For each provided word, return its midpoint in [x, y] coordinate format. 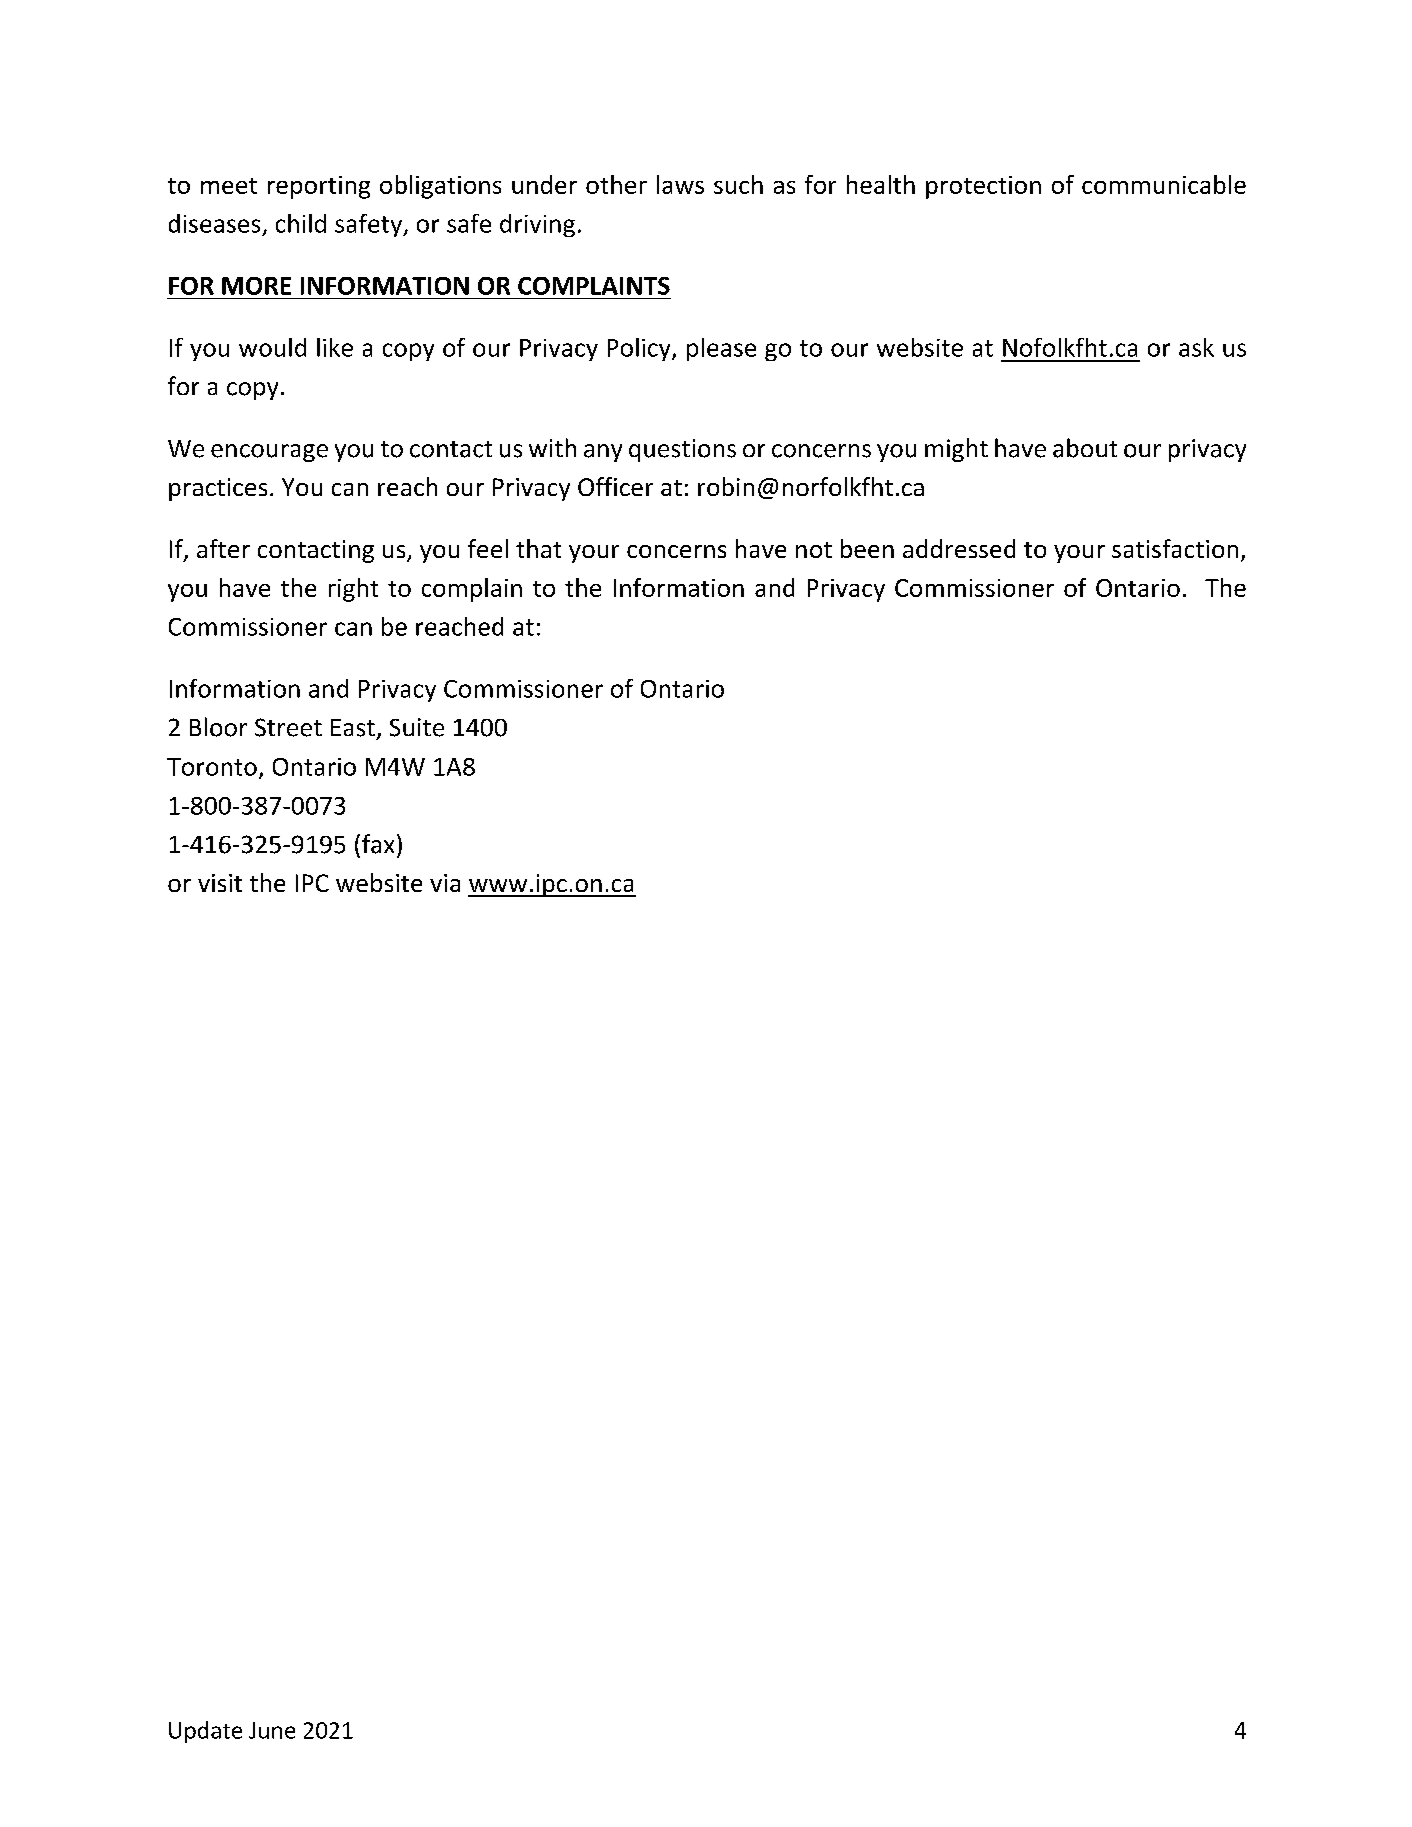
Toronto [212, 767]
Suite [417, 727]
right [353, 590]
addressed [959, 548]
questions [682, 450]
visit [220, 883]
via [445, 883]
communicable [1164, 184]
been [867, 548]
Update [205, 1732]
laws [680, 184]
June [272, 1730]
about [1085, 448]
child [301, 223]
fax [378, 844]
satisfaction [1175, 548]
